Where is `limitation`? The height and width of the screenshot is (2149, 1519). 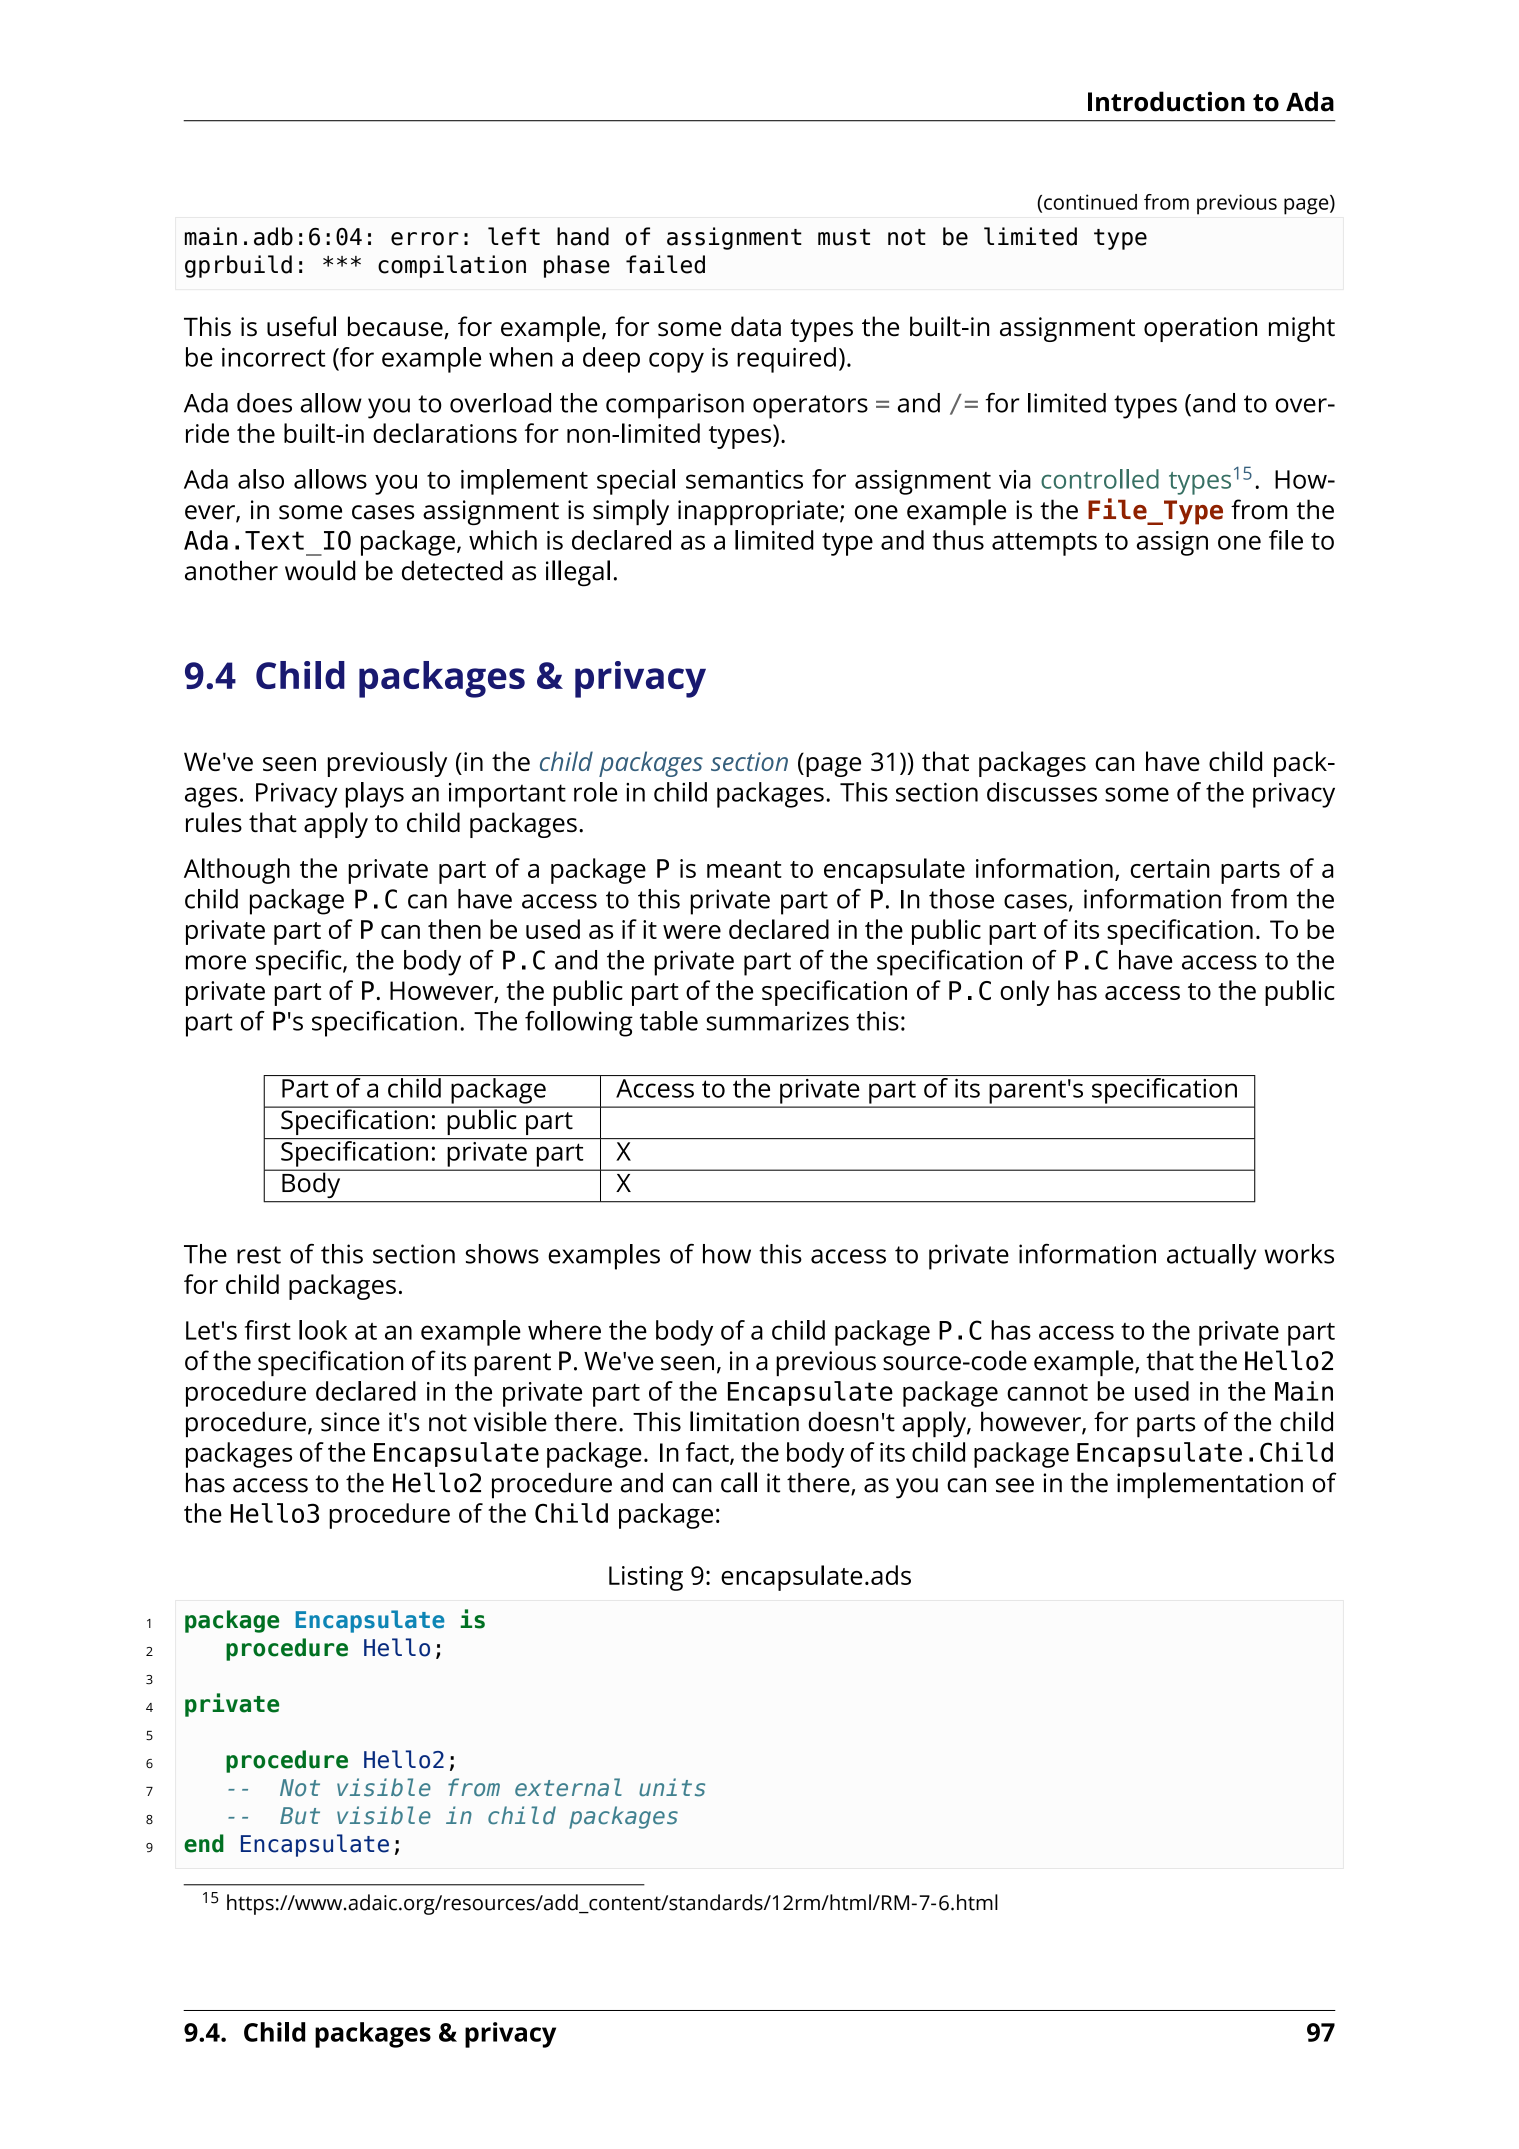 limitation is located at coordinates (744, 1421).
